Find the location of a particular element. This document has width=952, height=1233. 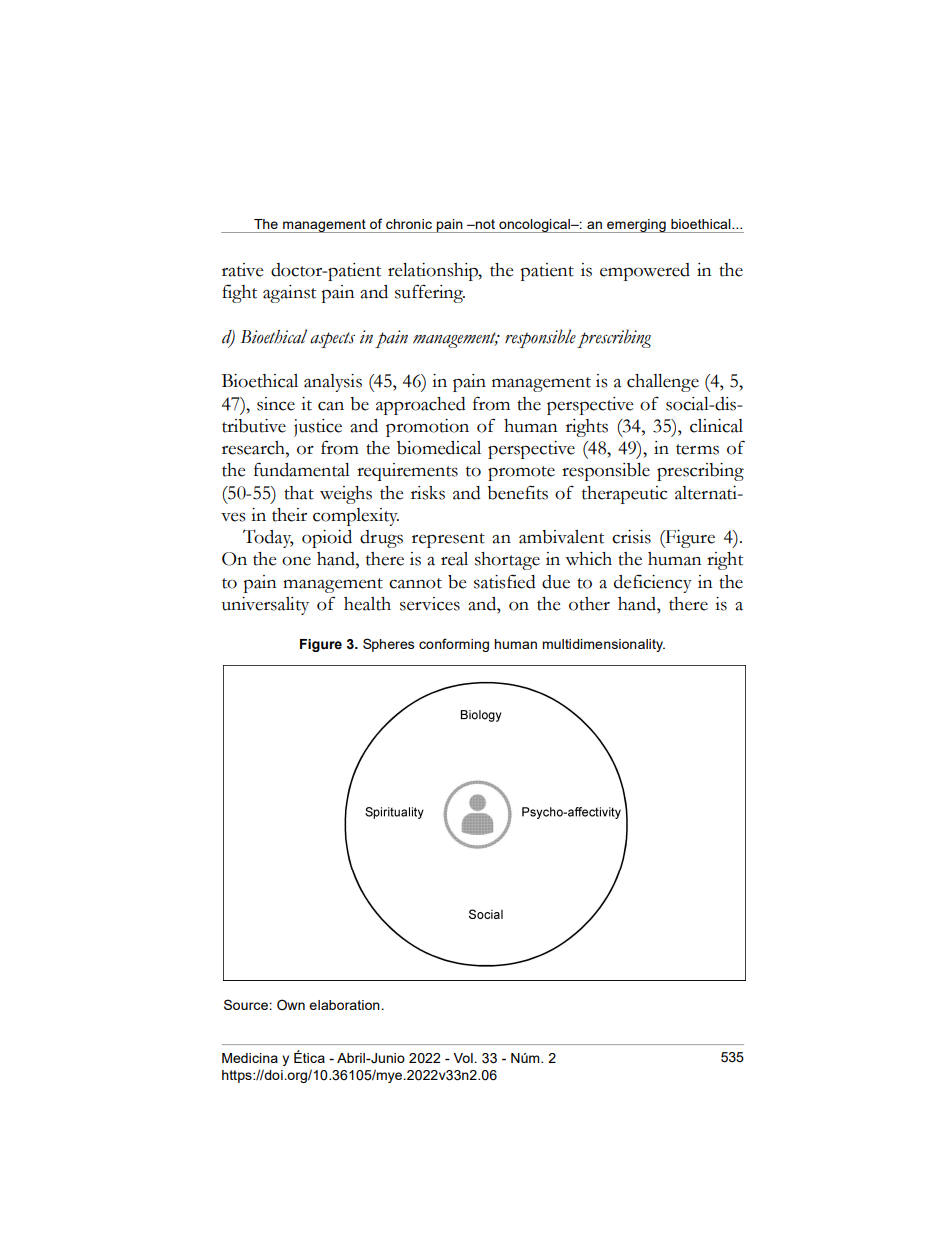

real is located at coordinates (454, 559).
